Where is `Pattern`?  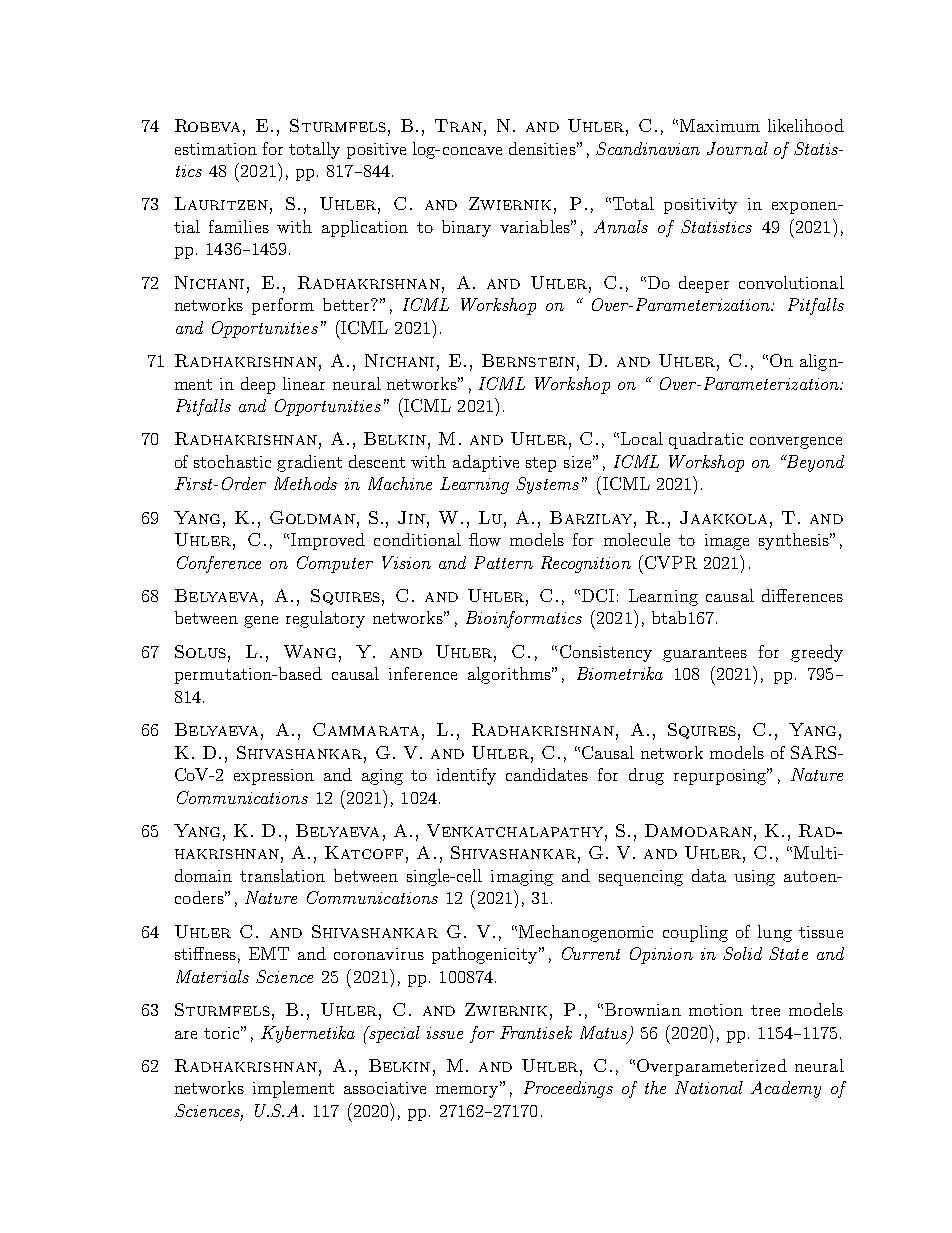
Pattern is located at coordinates (503, 562).
